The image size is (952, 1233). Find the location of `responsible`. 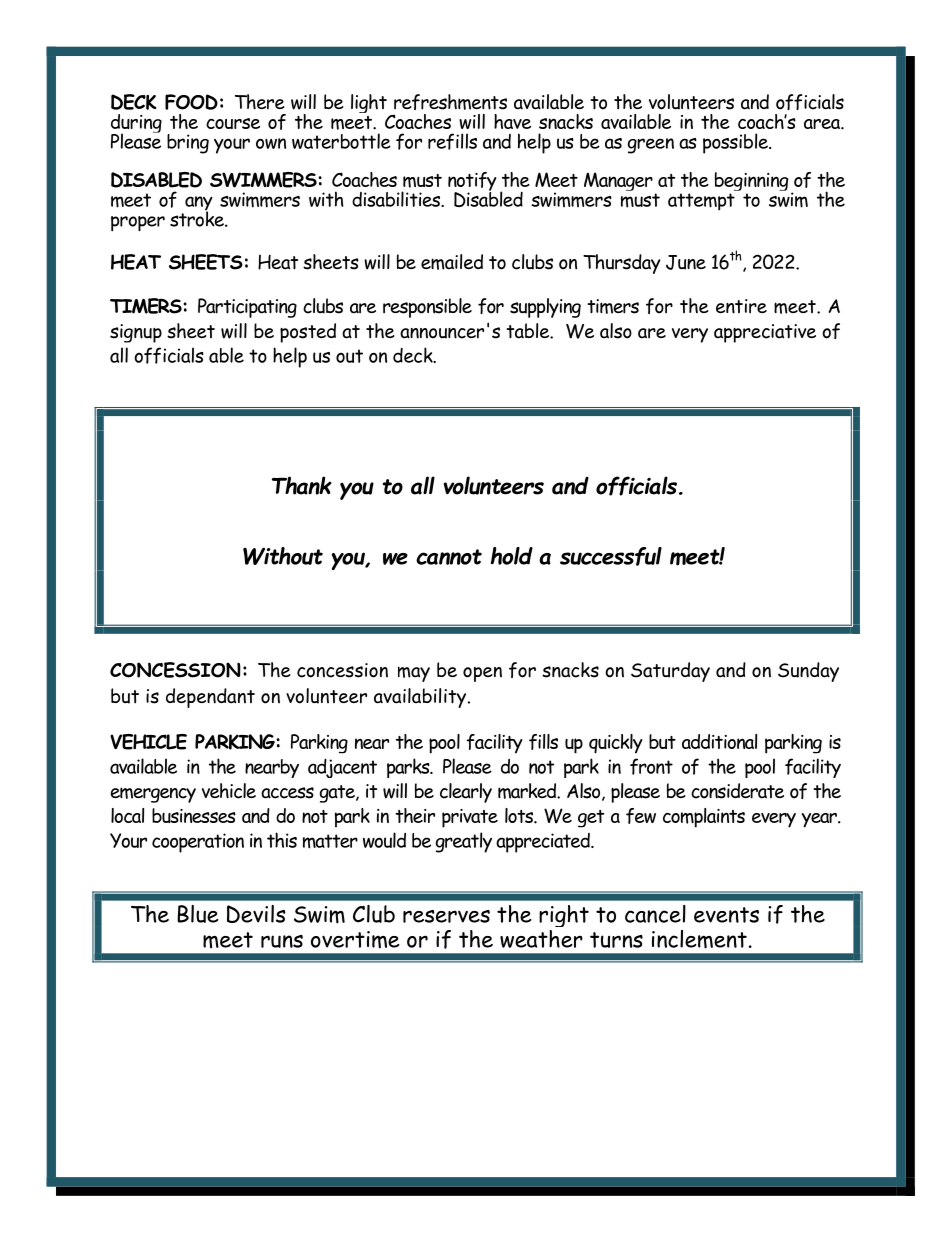

responsible is located at coordinates (427, 308).
